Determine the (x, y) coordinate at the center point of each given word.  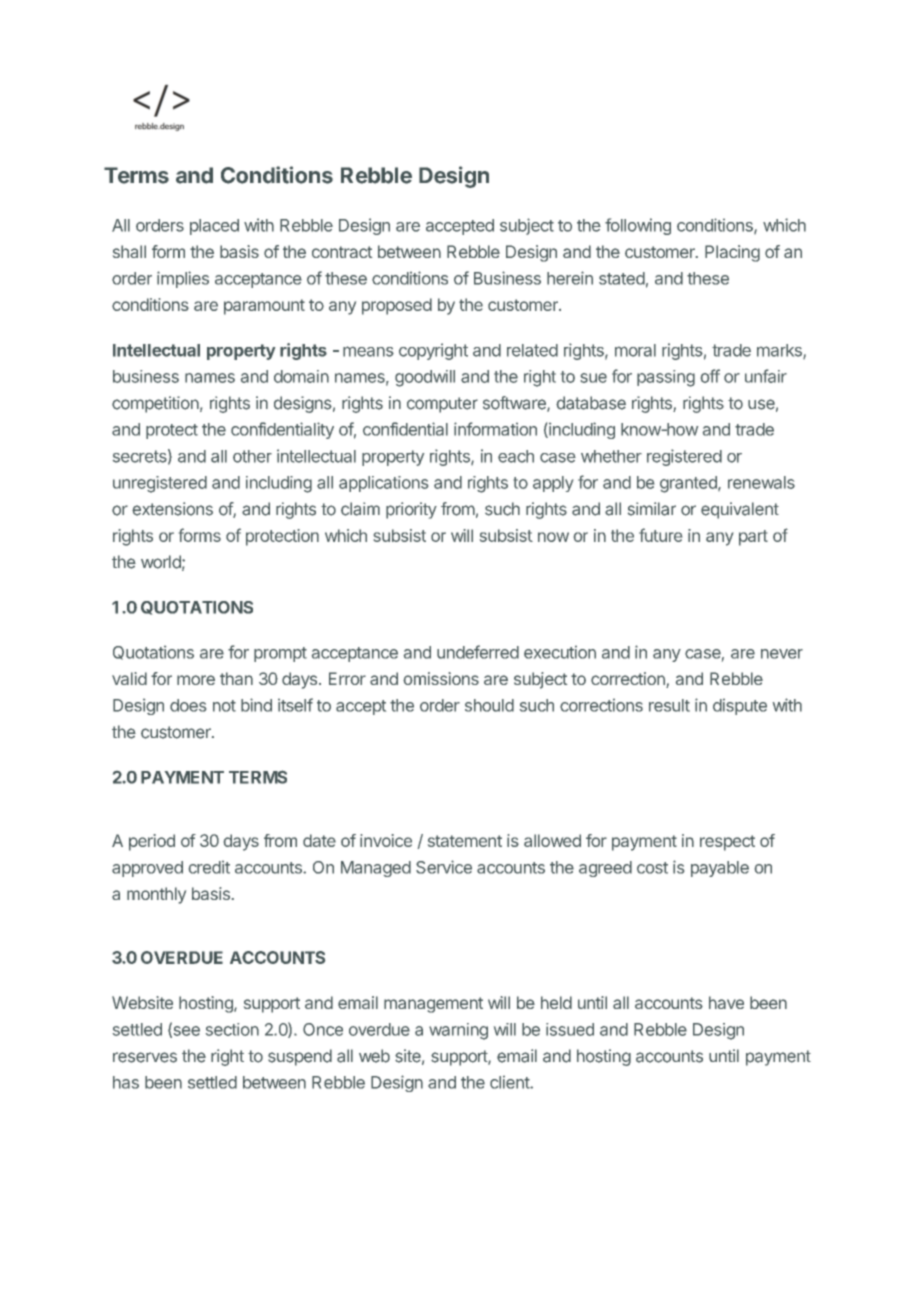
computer (442, 405)
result (669, 705)
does (188, 705)
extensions (172, 509)
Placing (732, 253)
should (489, 705)
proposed (397, 306)
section (232, 1029)
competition (155, 404)
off (710, 376)
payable (720, 869)
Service (444, 867)
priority (411, 510)
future (660, 535)
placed (214, 227)
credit (209, 867)
